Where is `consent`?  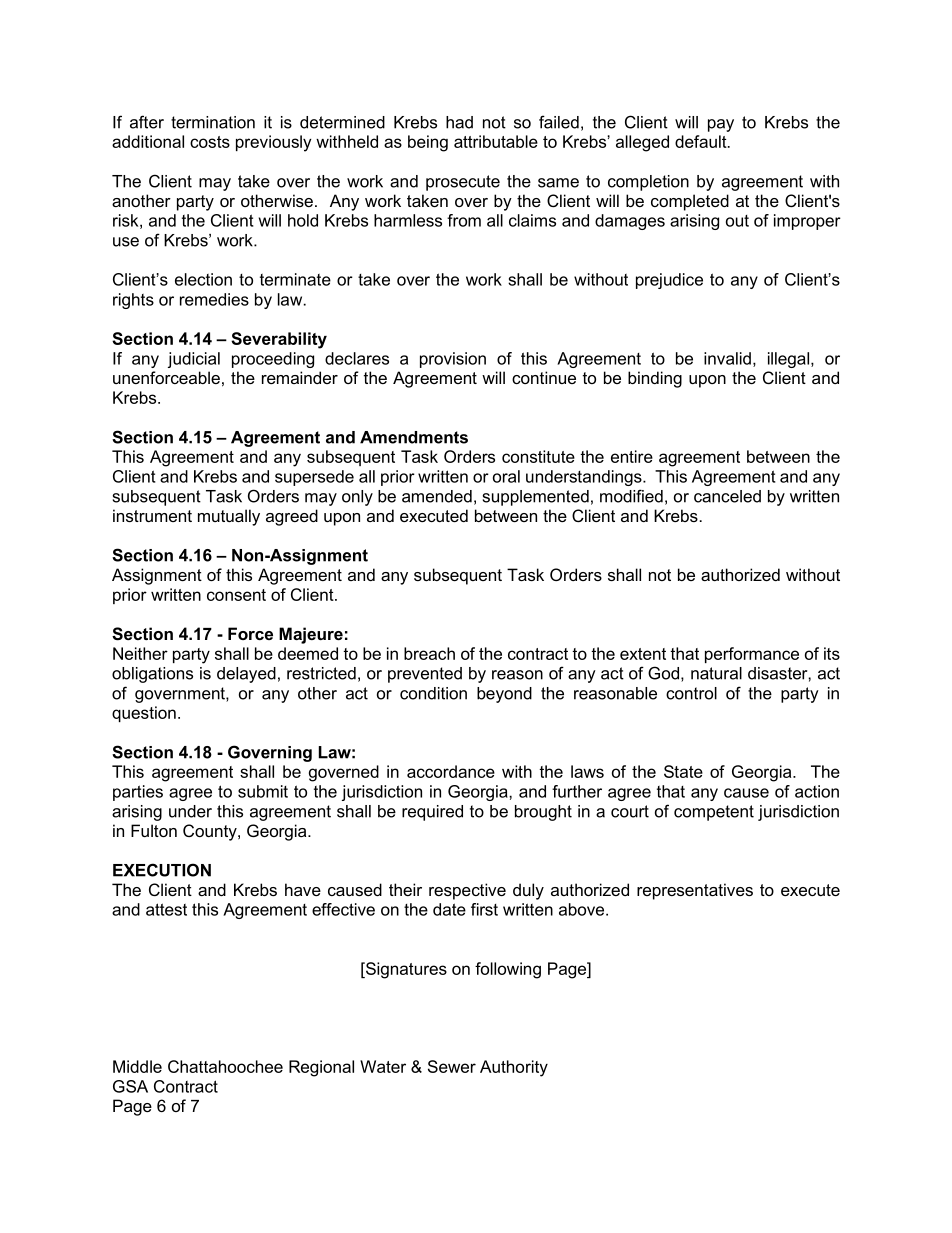 consent is located at coordinates (236, 595).
